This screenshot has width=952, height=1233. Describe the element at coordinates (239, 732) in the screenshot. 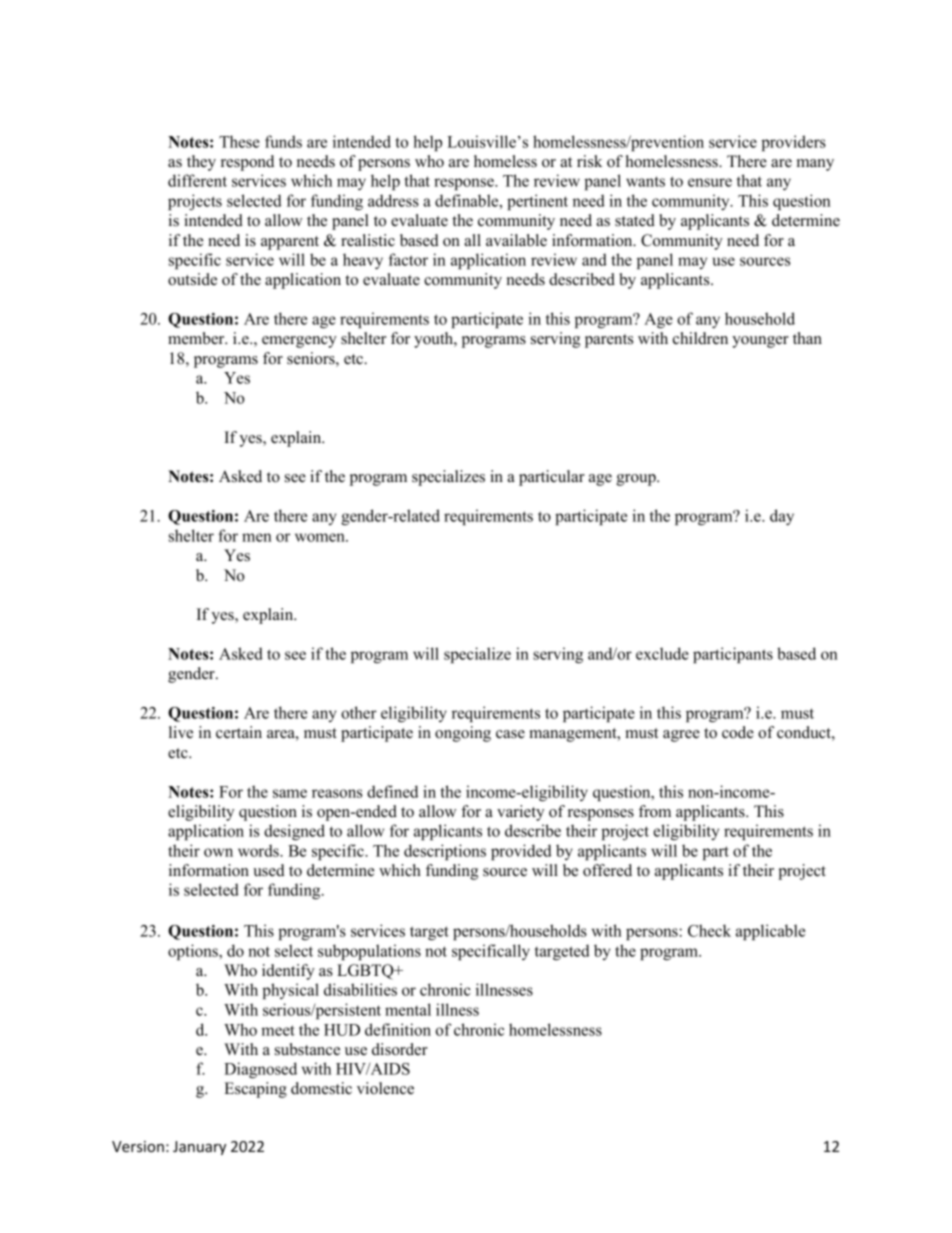

I see `certain` at that location.
